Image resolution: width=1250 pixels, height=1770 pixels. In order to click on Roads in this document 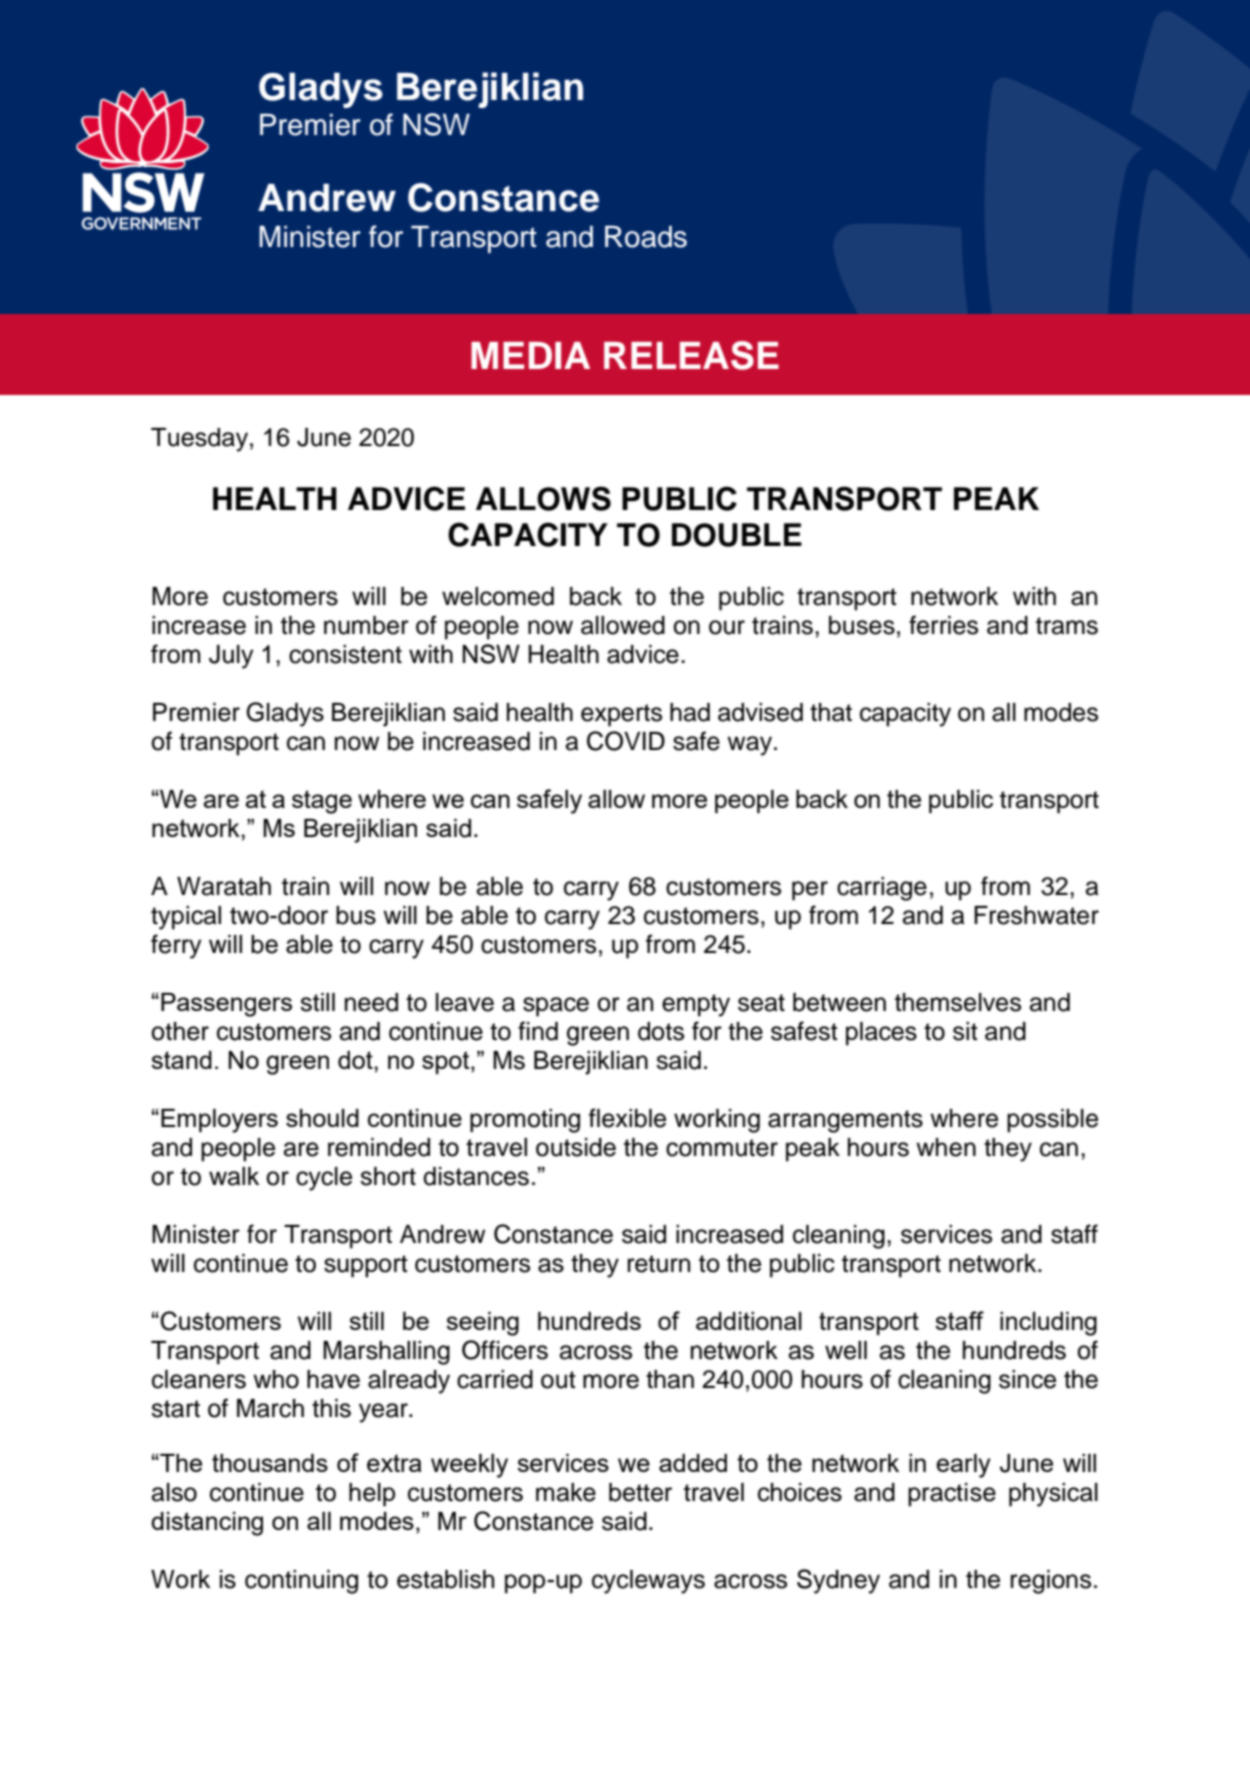, I will do `click(646, 237)`.
